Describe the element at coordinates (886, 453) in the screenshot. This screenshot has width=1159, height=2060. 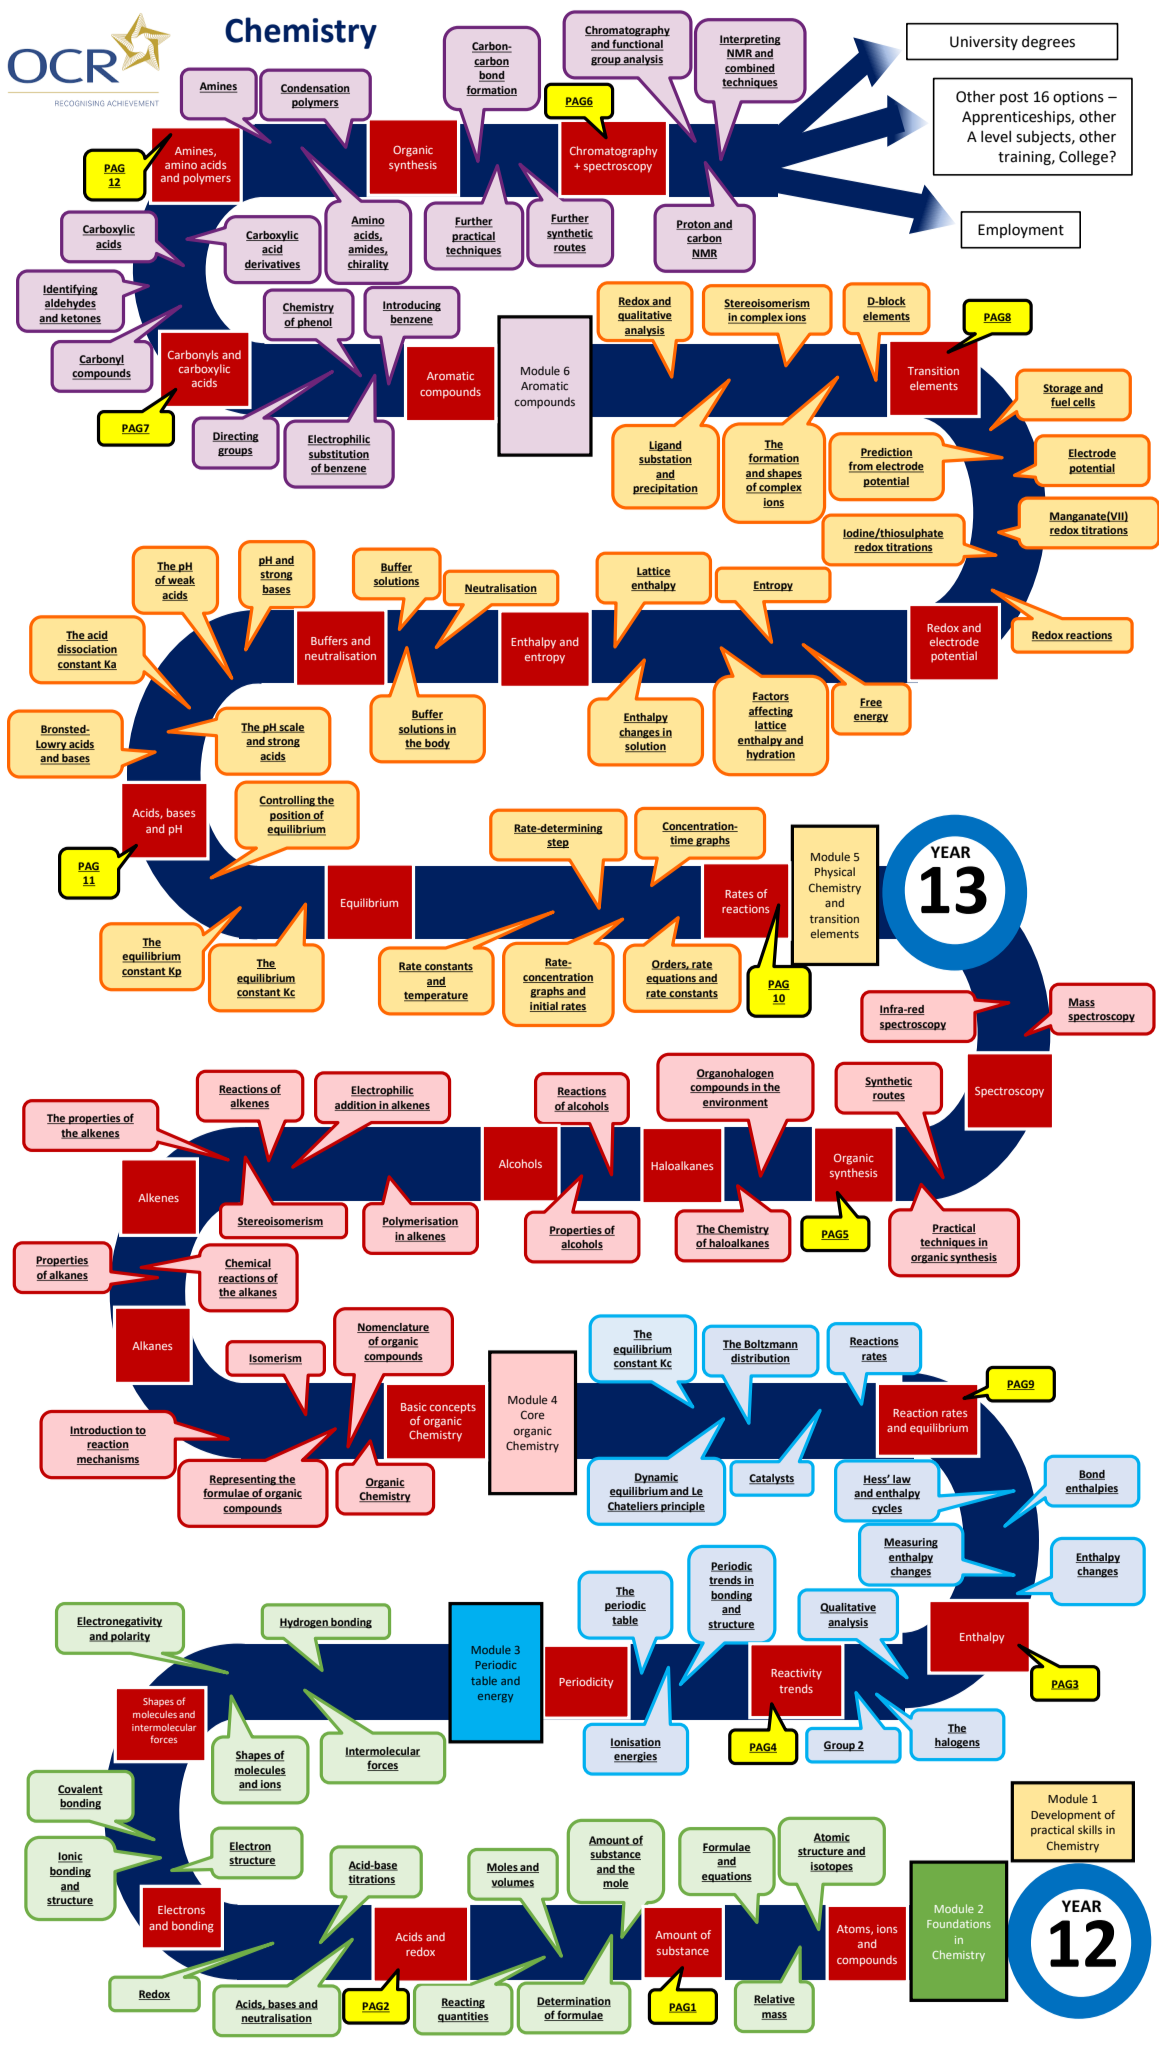
I see `Prediction` at that location.
